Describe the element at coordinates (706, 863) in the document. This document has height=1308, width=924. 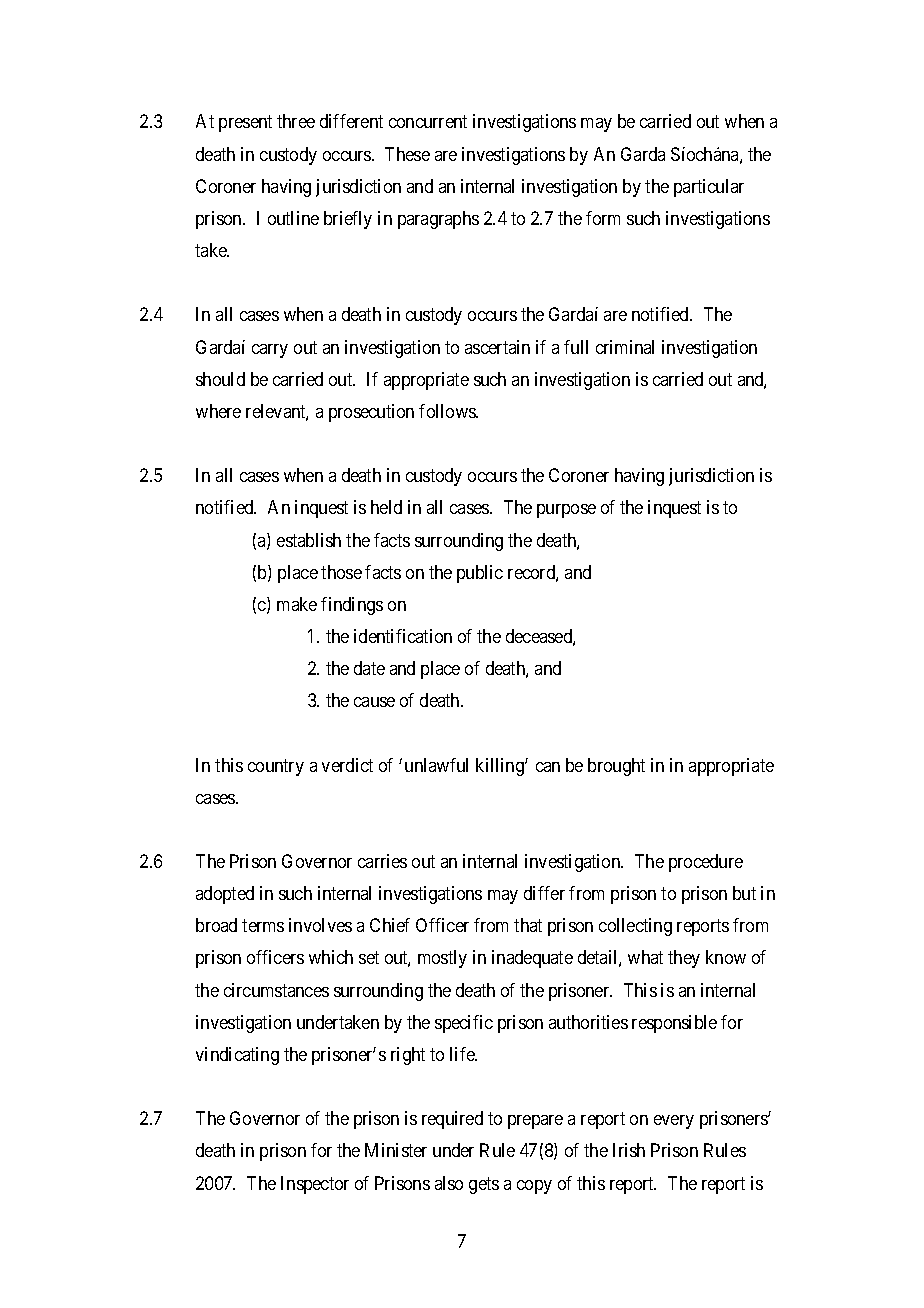
I see `procedure` at that location.
